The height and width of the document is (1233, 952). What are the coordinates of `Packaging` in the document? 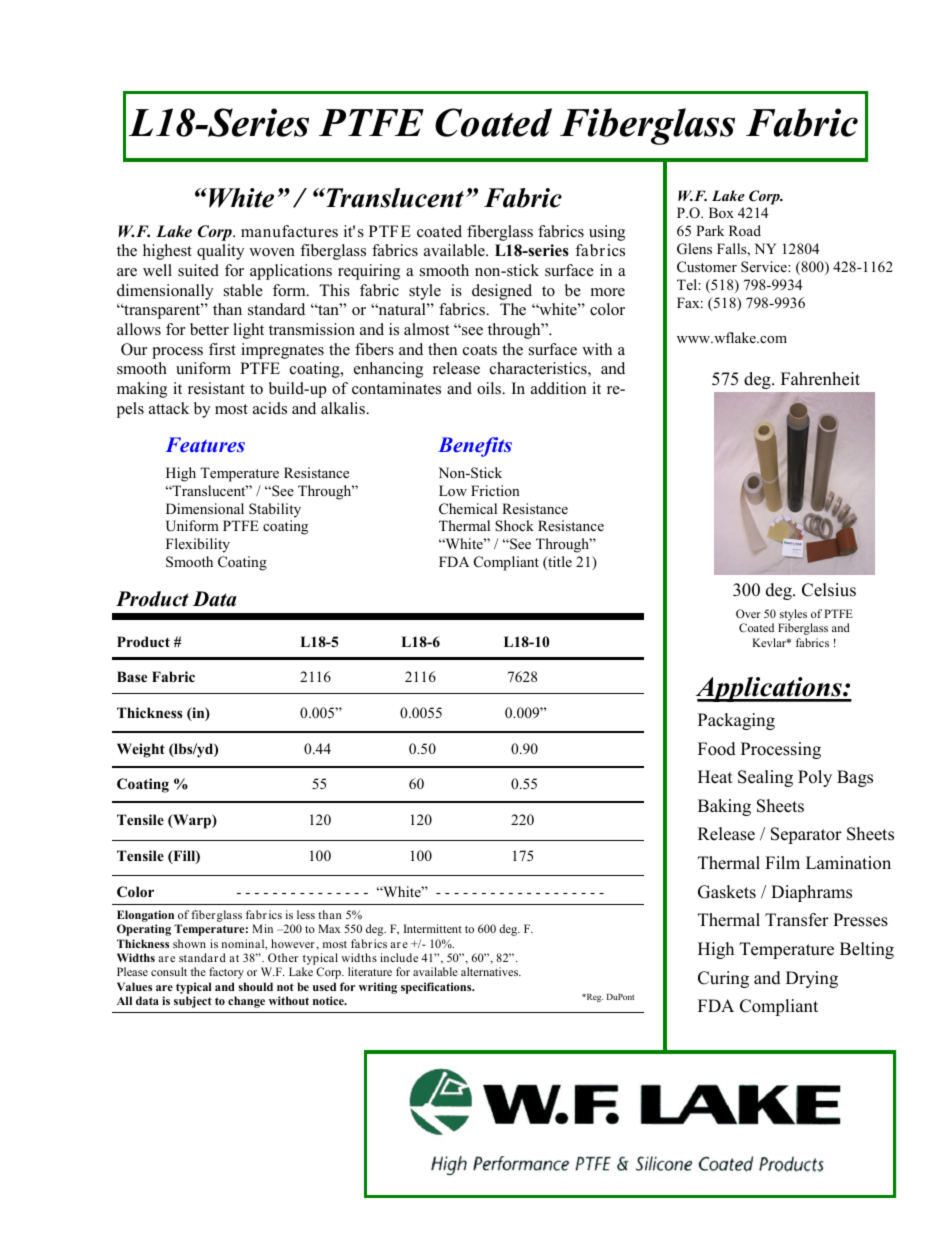 It's located at (736, 721).
